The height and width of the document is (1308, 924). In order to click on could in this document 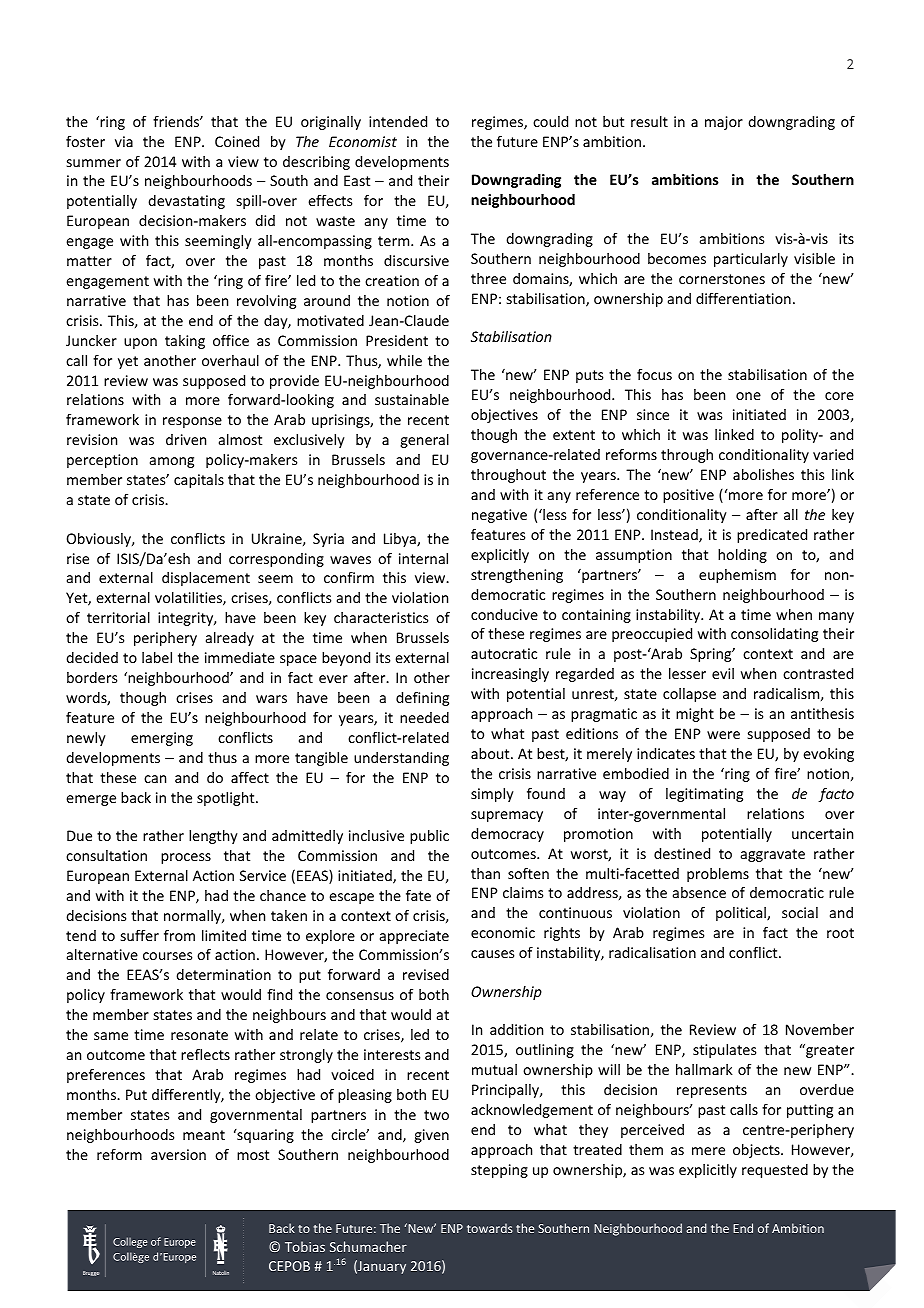, I will do `click(550, 121)`.
